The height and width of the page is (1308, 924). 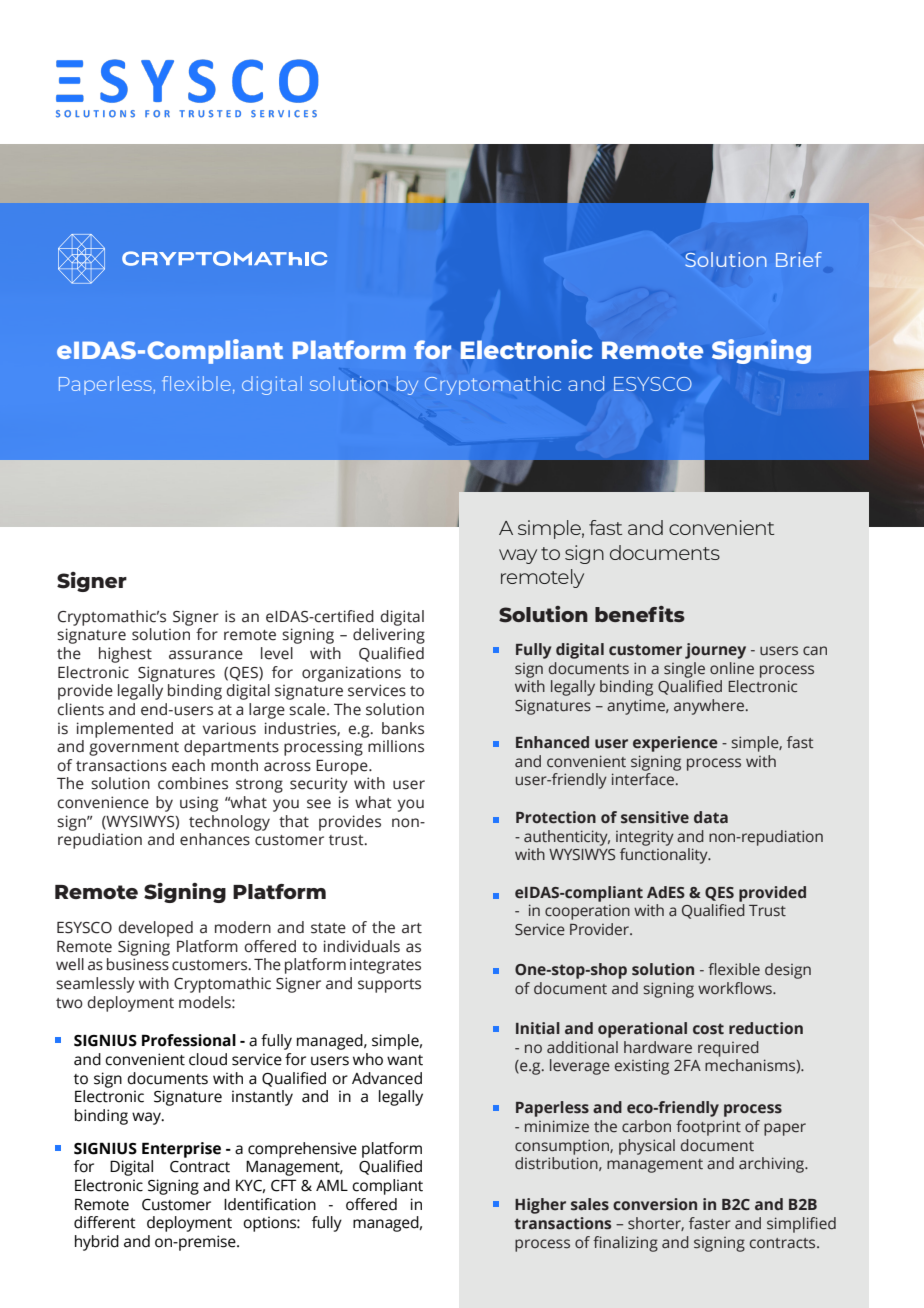 What do you see at coordinates (736, 988) in the page?
I see `workflows` at bounding box center [736, 988].
